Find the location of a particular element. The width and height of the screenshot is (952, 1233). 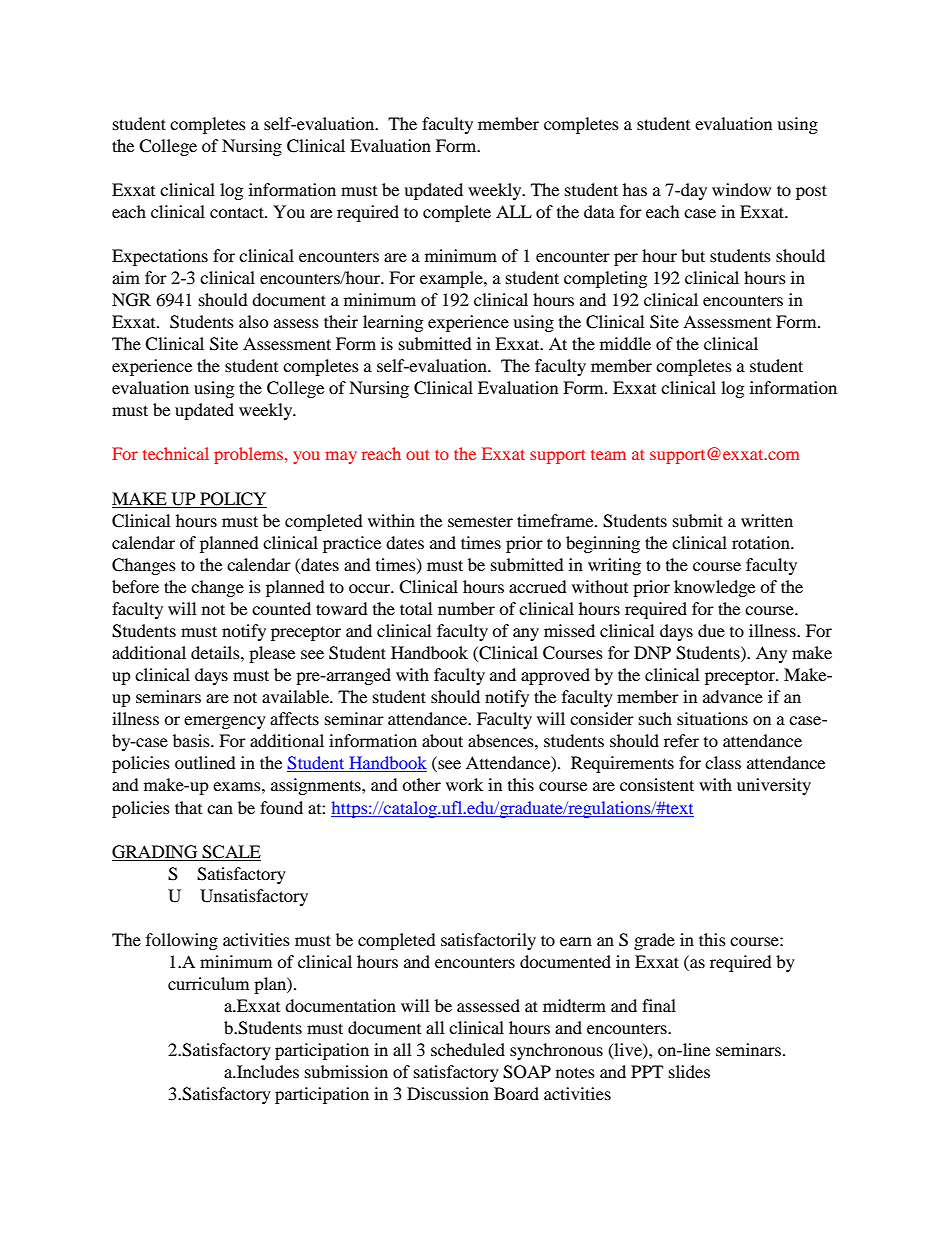

curriculum is located at coordinates (208, 983).
